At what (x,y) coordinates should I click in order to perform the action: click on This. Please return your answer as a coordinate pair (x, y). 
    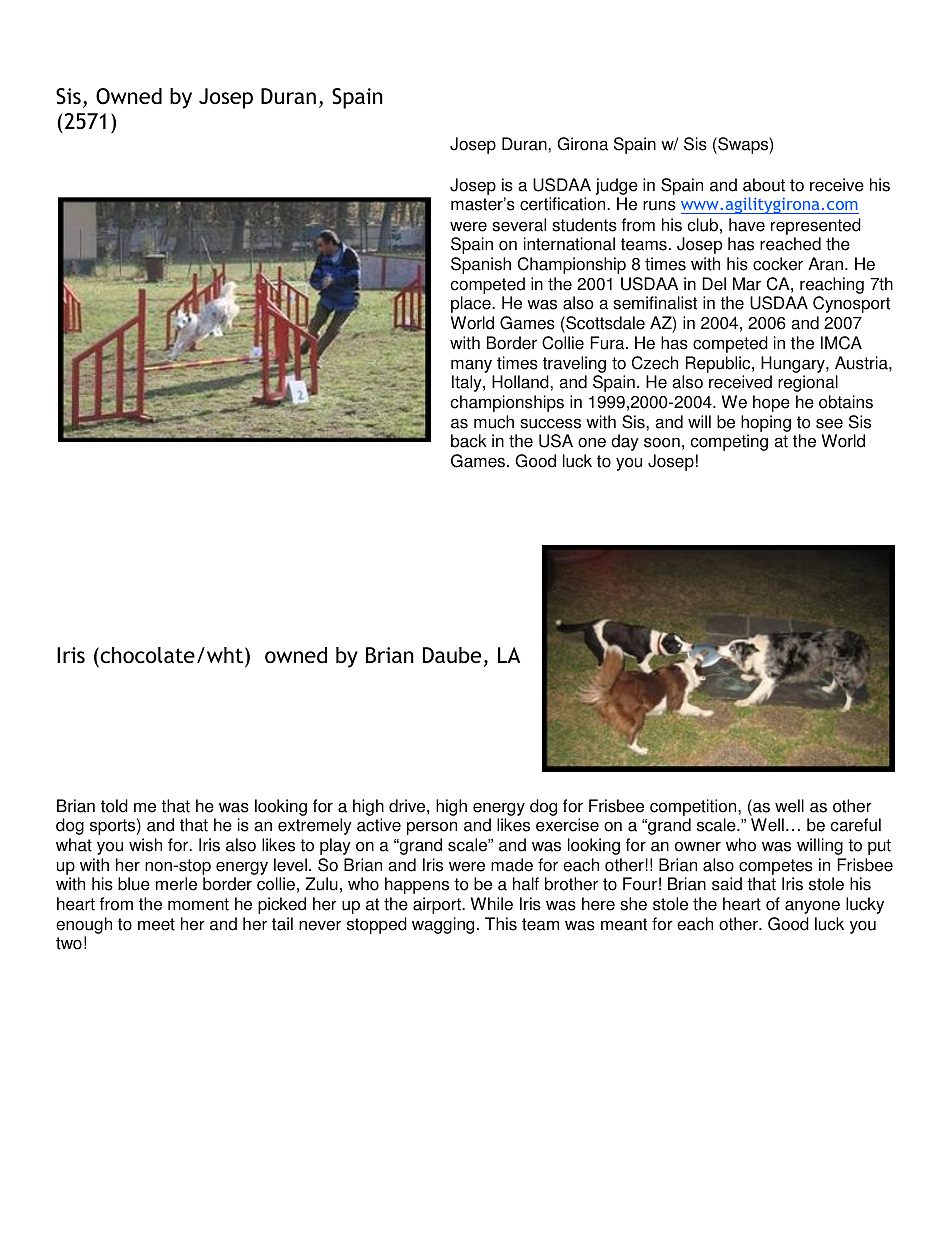
    Looking at the image, I should click on (501, 924).
